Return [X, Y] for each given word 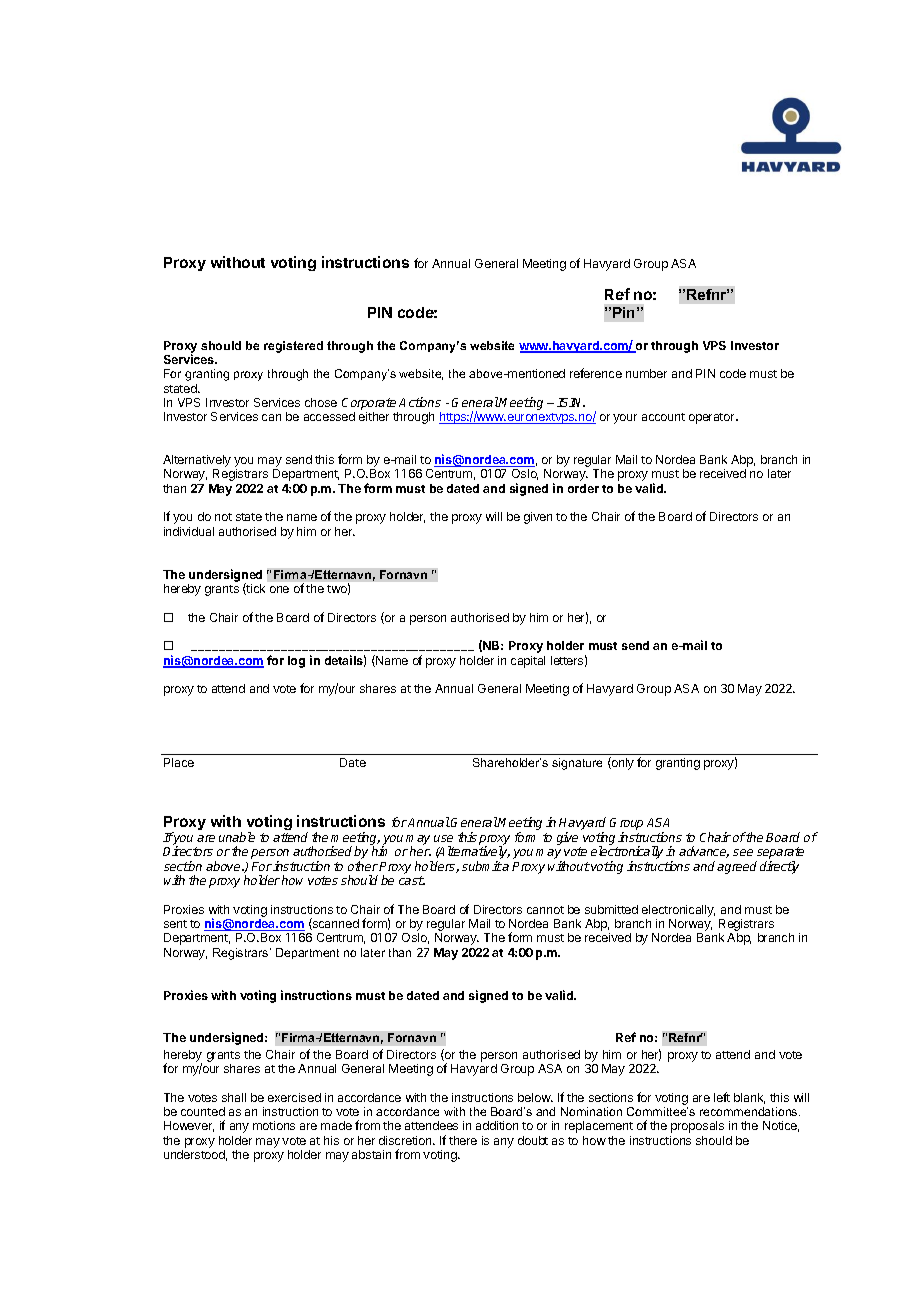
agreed [737, 867]
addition [497, 1125]
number [646, 373]
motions [274, 1125]
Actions [420, 402]
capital [528, 662]
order [583, 488]
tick [255, 589]
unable [237, 837]
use [443, 838]
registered [293, 347]
